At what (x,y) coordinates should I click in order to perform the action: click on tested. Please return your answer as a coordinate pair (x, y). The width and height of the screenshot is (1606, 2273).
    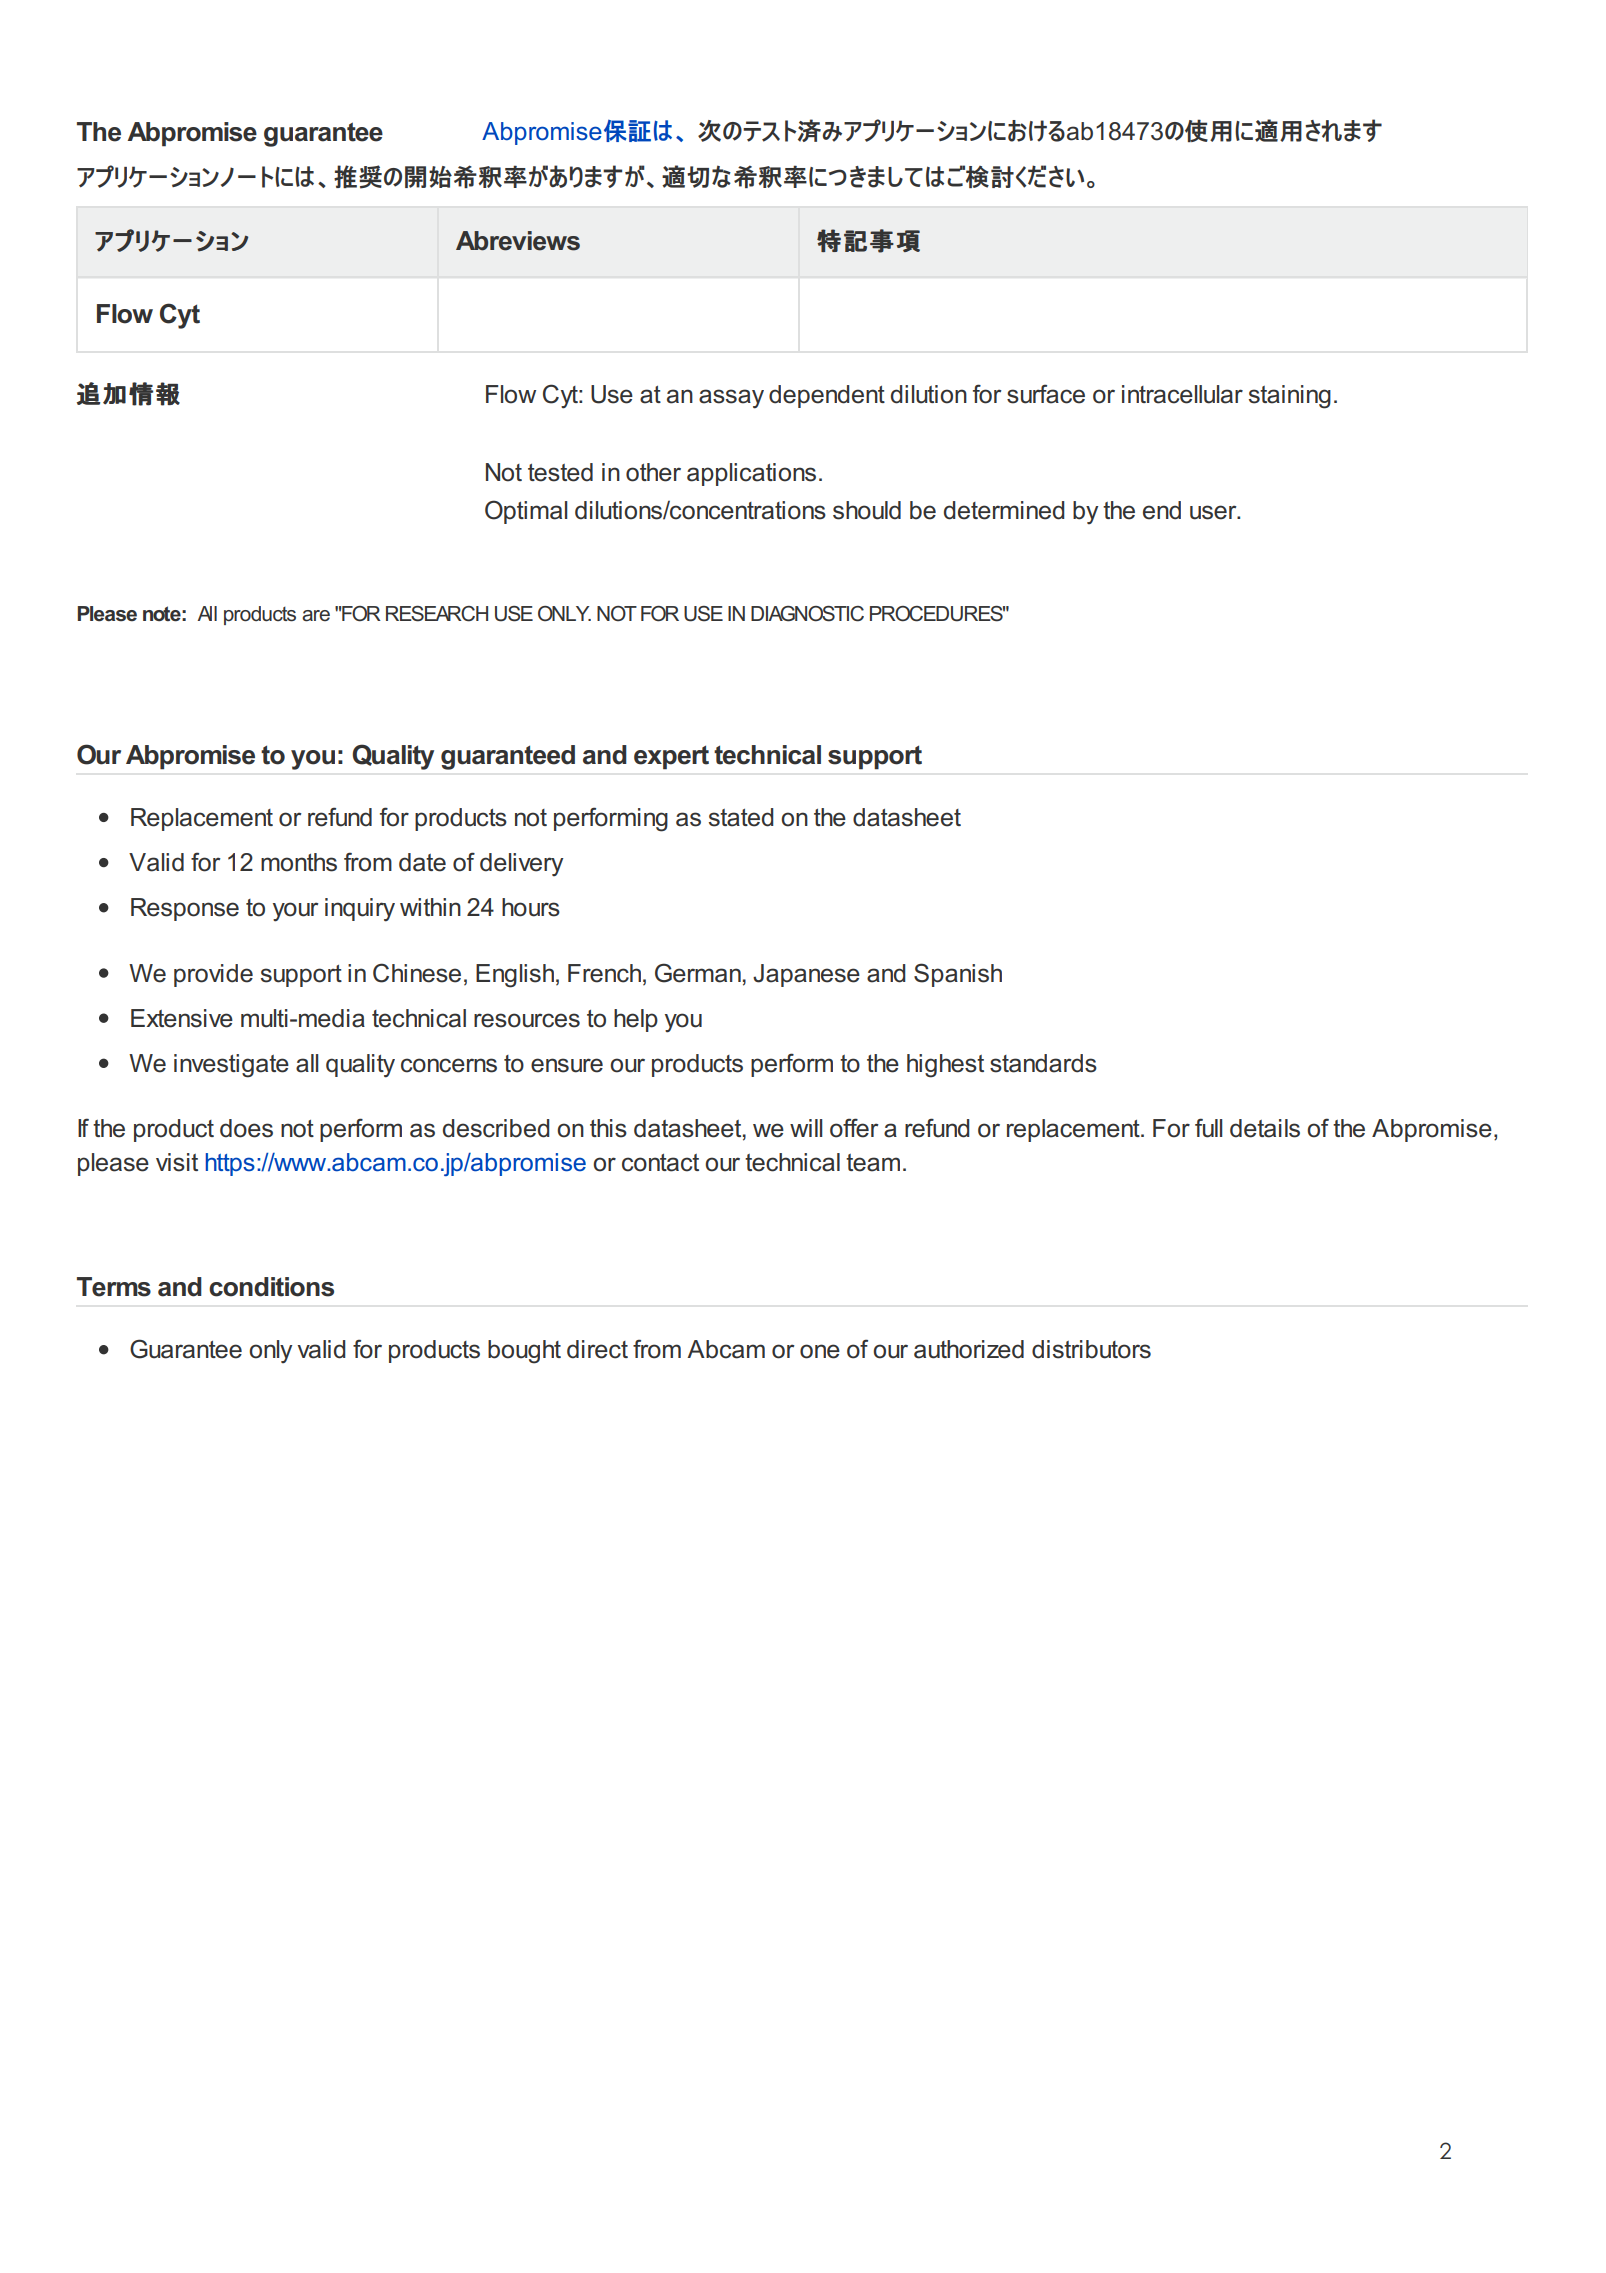
    Looking at the image, I should click on (560, 472).
